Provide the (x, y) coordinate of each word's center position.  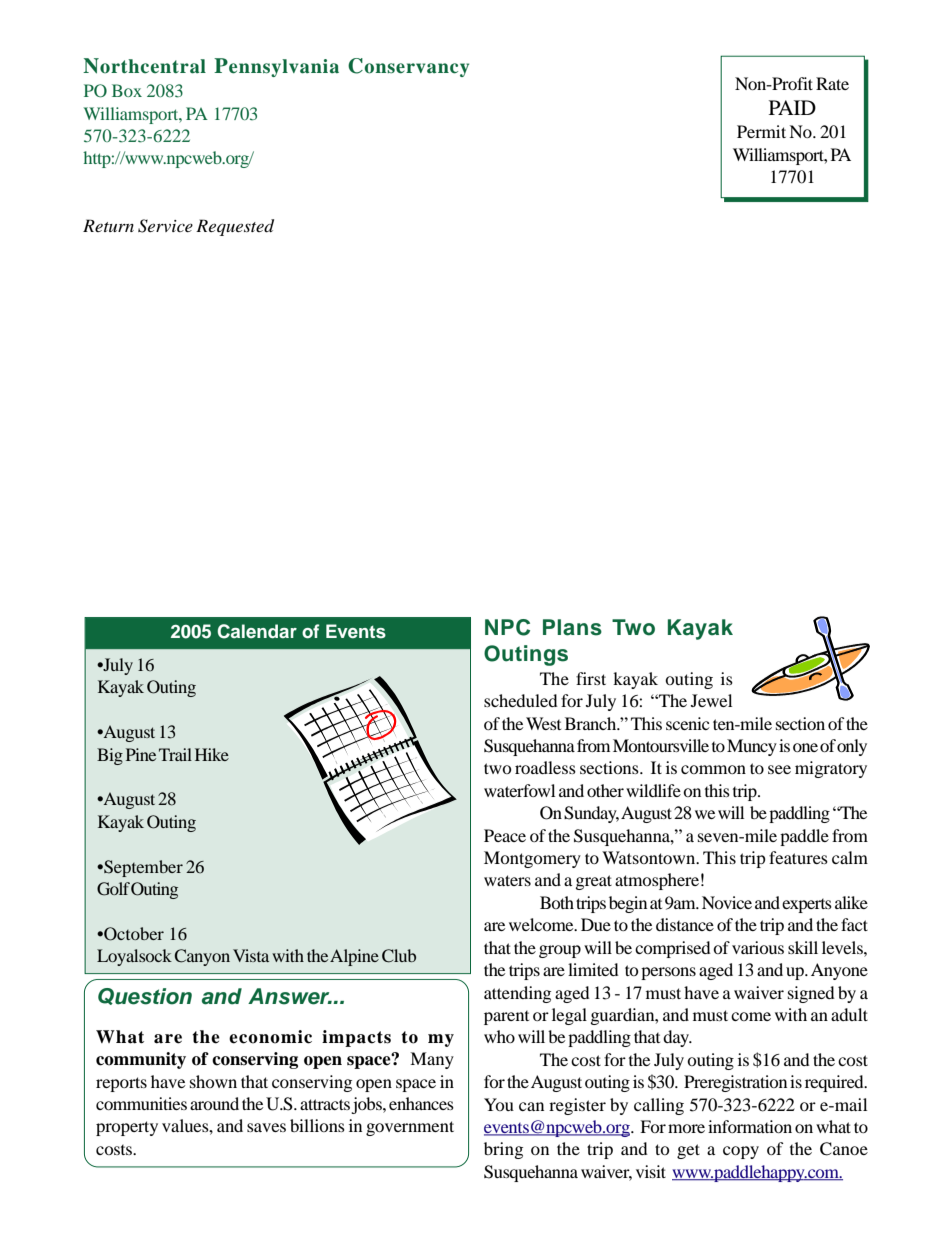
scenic (687, 723)
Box (127, 90)
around (214, 1103)
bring (503, 1150)
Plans (572, 627)
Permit (761, 131)
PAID (792, 107)
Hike (212, 754)
